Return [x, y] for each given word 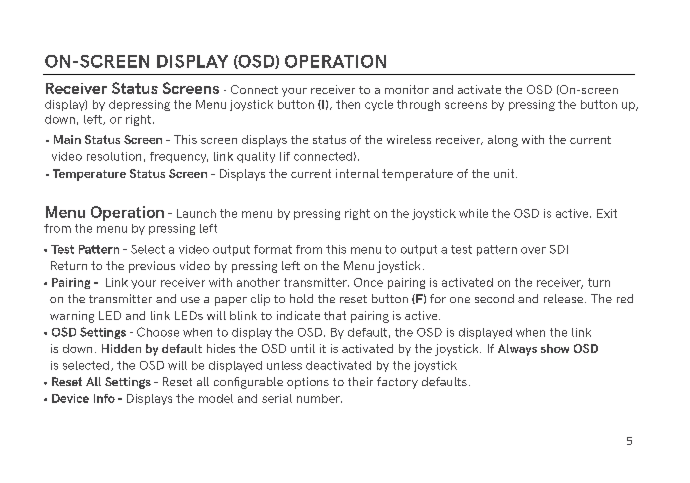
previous [152, 267]
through [418, 105]
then [348, 104]
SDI [559, 249]
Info [104, 398]
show [555, 348]
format [273, 249]
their [360, 381]
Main [67, 139]
